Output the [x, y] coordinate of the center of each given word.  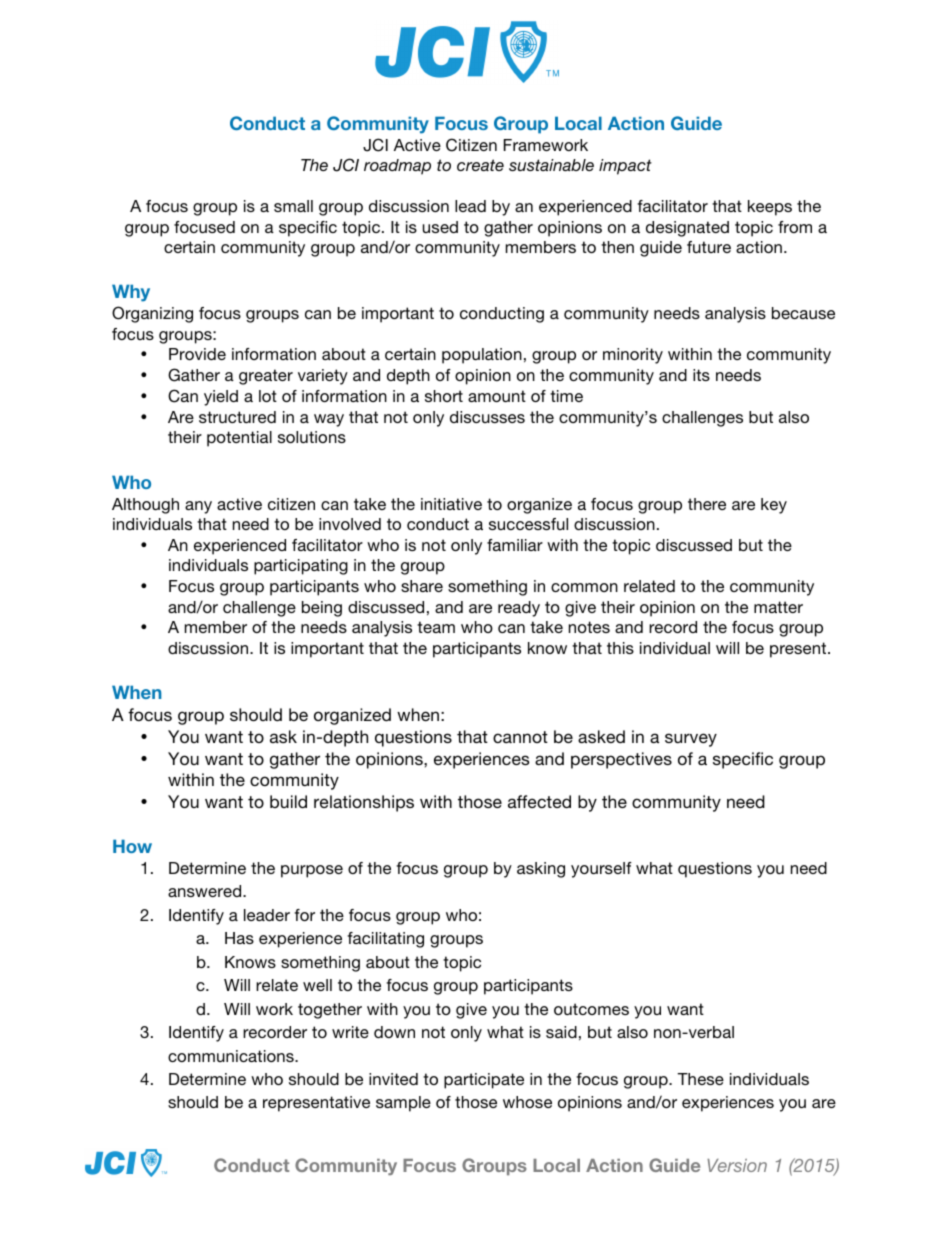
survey [691, 740]
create [480, 165]
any [198, 507]
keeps [770, 208]
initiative [451, 504]
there [707, 504]
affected [539, 801]
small [293, 206]
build [288, 801]
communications [232, 1056]
